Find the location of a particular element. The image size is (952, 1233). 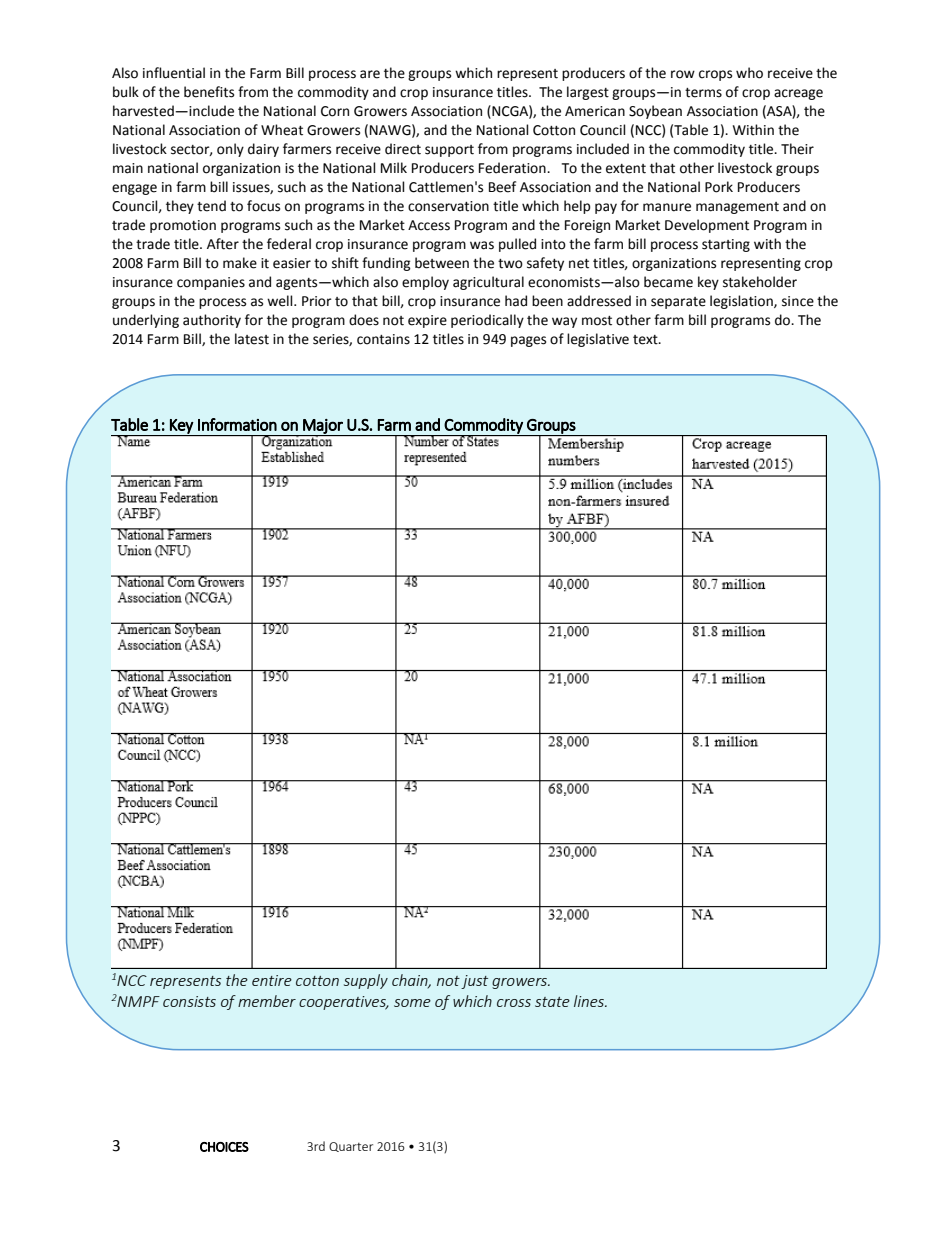

CHOICES is located at coordinates (224, 1147).
